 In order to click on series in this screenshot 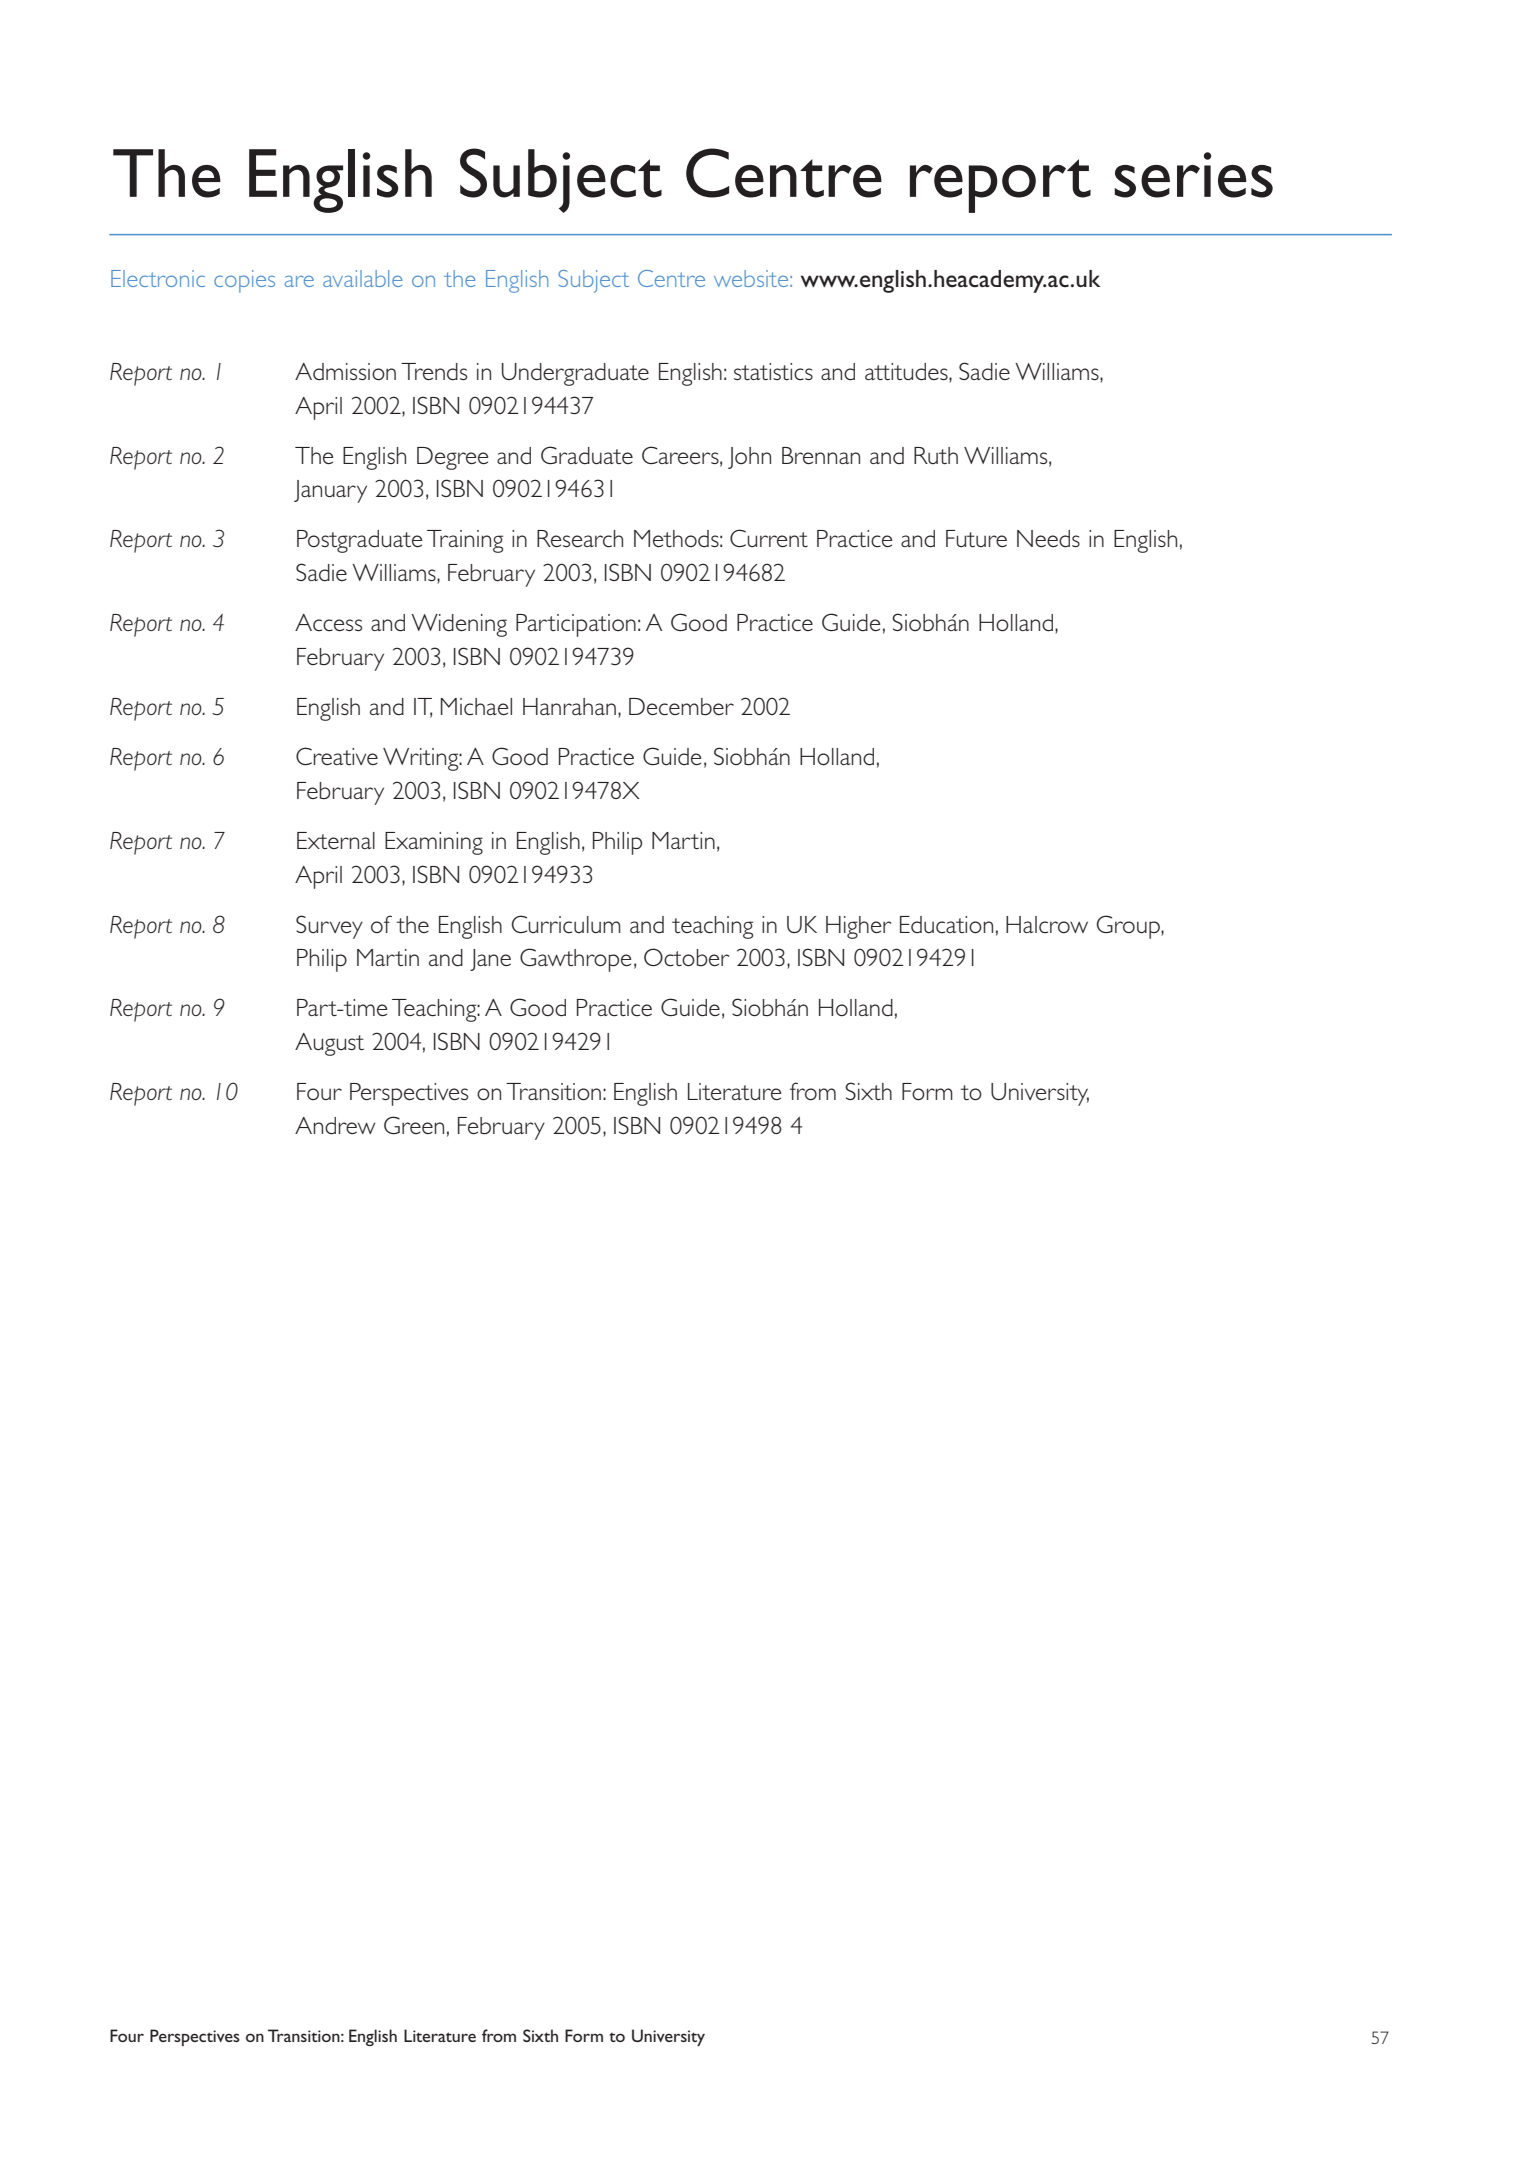, I will do `click(1193, 175)`.
